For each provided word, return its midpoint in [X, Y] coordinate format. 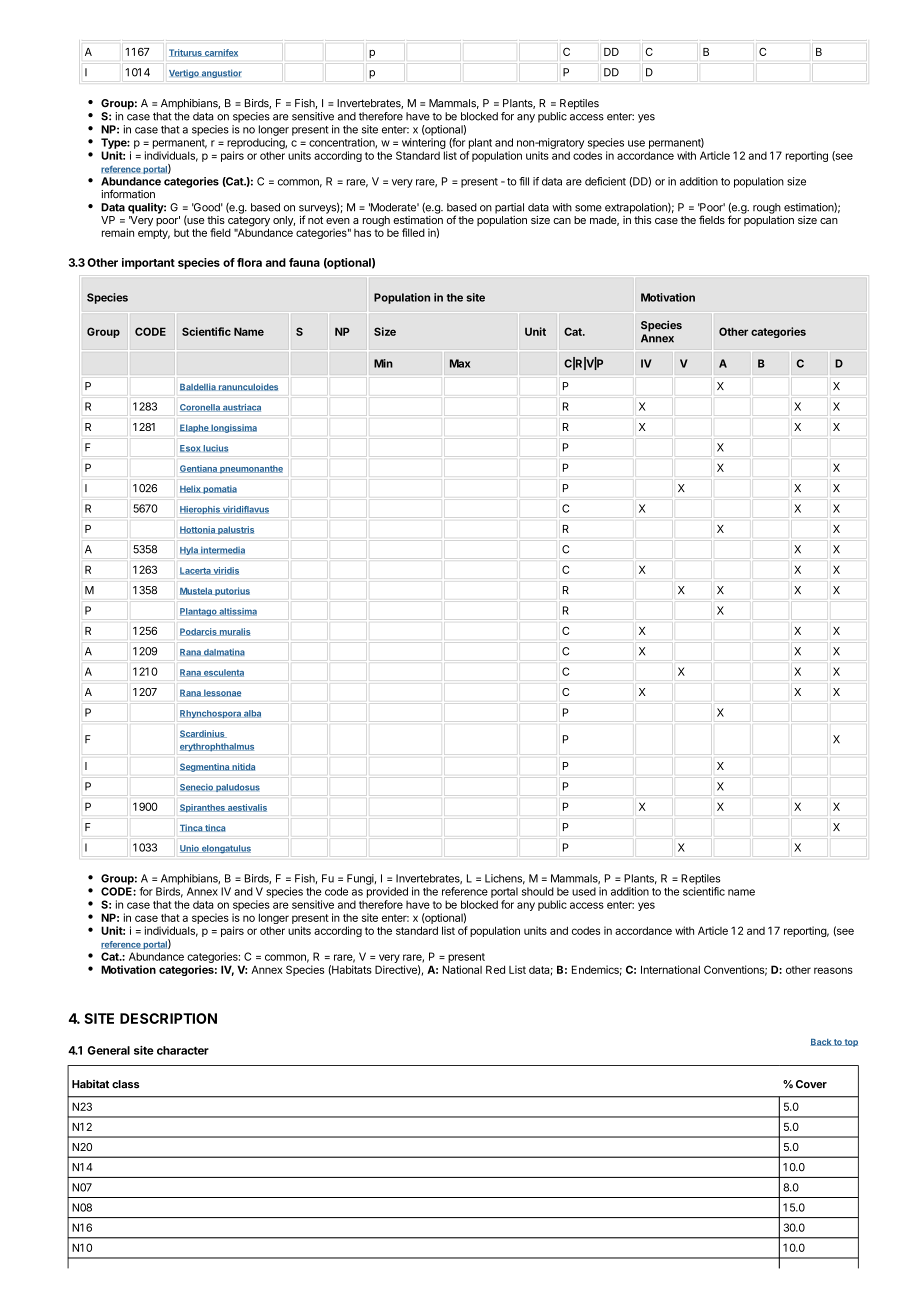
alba [251, 714]
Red [495, 969]
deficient [605, 181]
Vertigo [184, 74]
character [183, 1050]
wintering [424, 143]
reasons [833, 970]
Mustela [197, 591]
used [584, 891]
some [588, 208]
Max [460, 363]
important [148, 263]
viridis [225, 571]
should [538, 891]
